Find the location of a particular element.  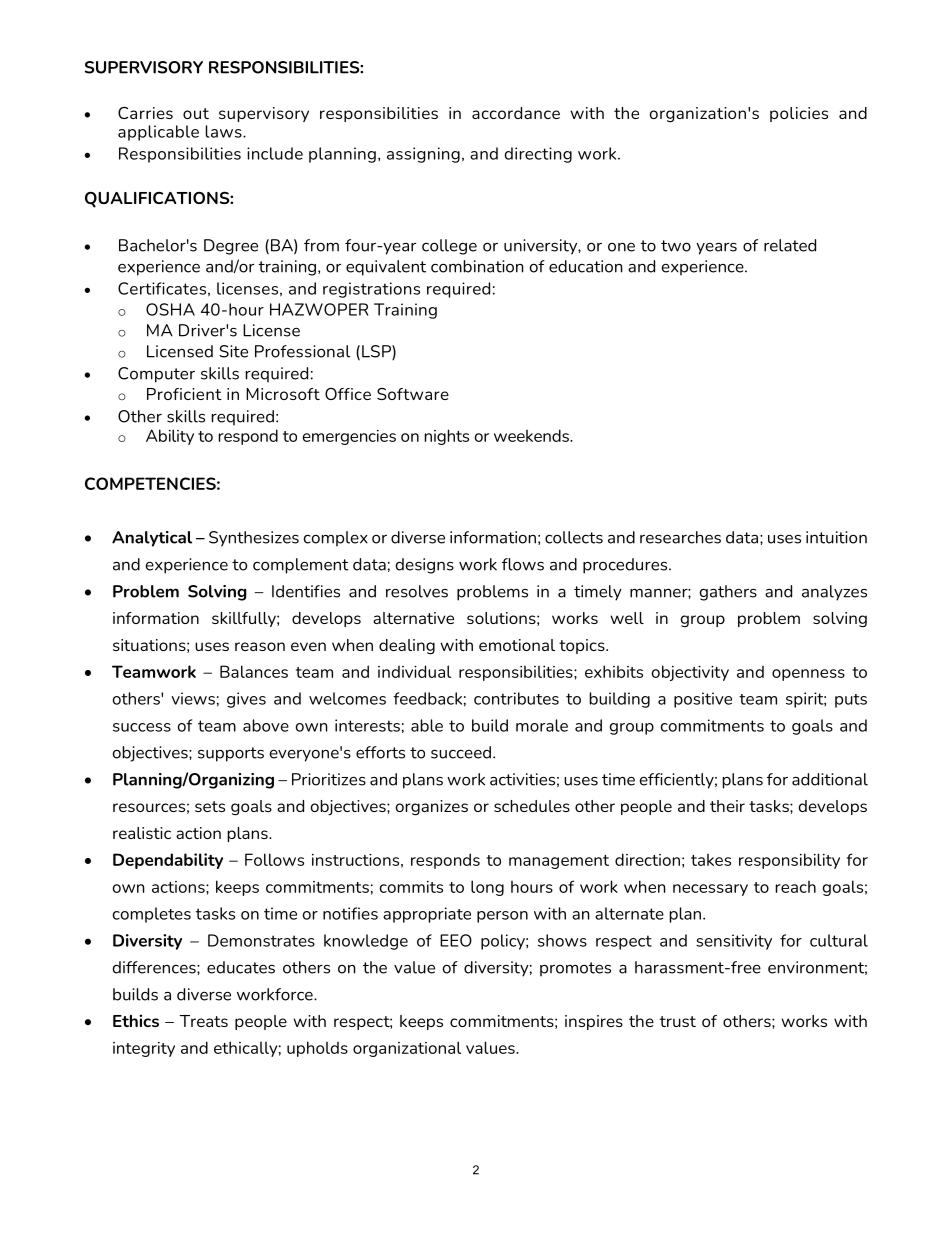

accordance is located at coordinates (516, 113).
